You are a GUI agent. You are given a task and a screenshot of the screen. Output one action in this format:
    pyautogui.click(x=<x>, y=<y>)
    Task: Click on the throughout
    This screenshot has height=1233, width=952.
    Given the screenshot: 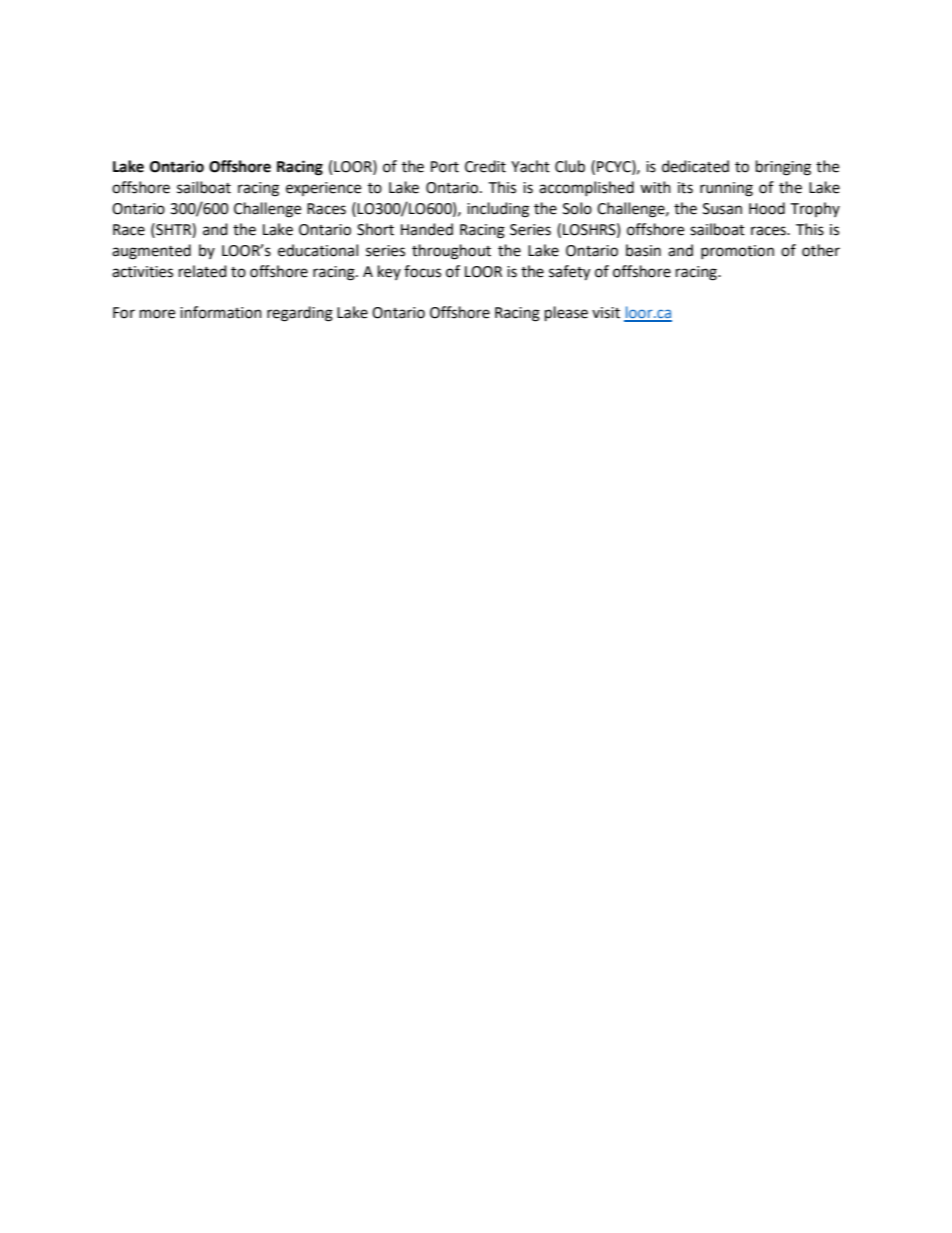 What is the action you would take?
    pyautogui.click(x=451, y=252)
